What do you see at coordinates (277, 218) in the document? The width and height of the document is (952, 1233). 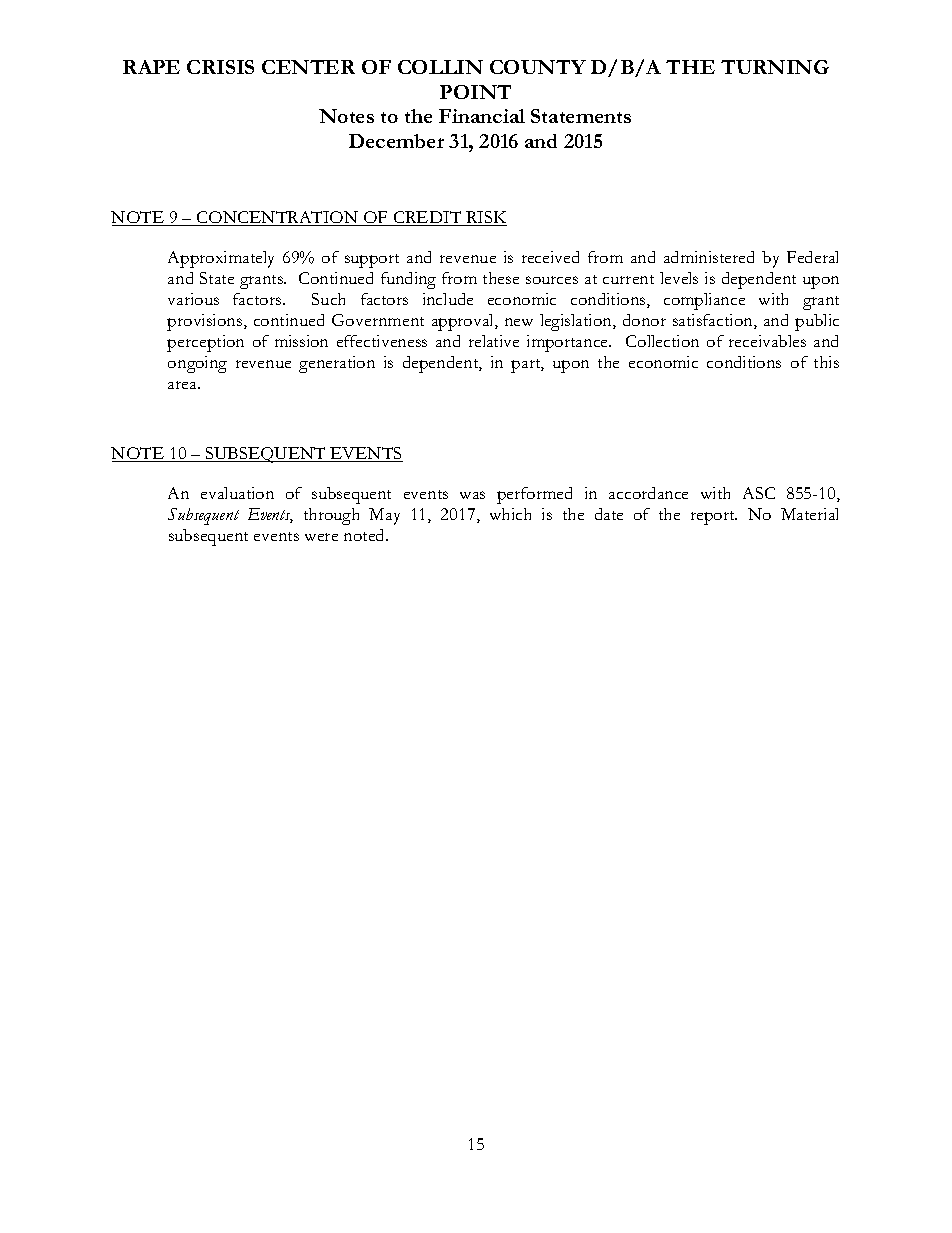 I see `CONCENTRATION` at bounding box center [277, 218].
